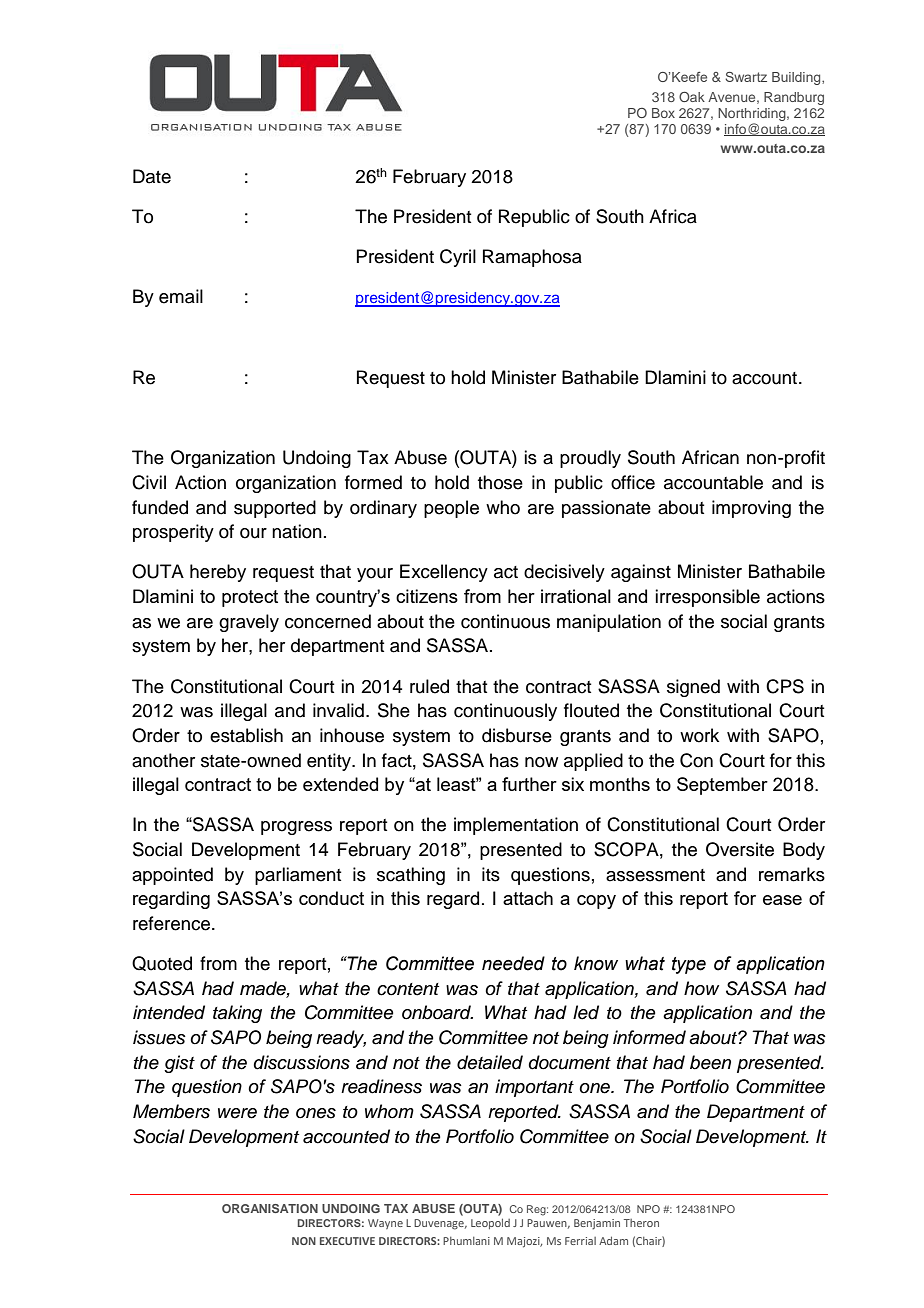 The height and width of the screenshot is (1308, 924). I want to click on Oak, so click(692, 96).
